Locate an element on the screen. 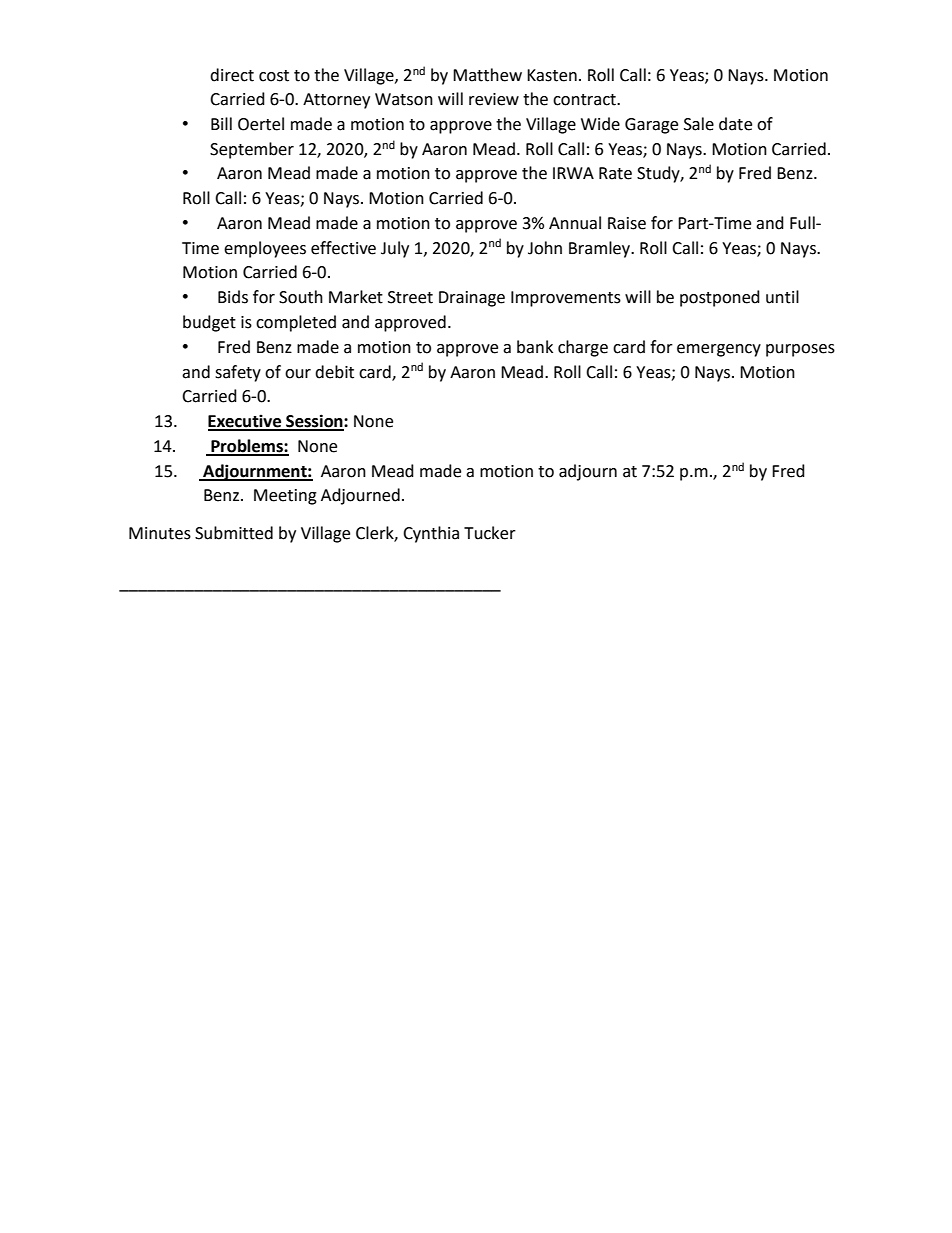  Cynthia is located at coordinates (431, 534).
